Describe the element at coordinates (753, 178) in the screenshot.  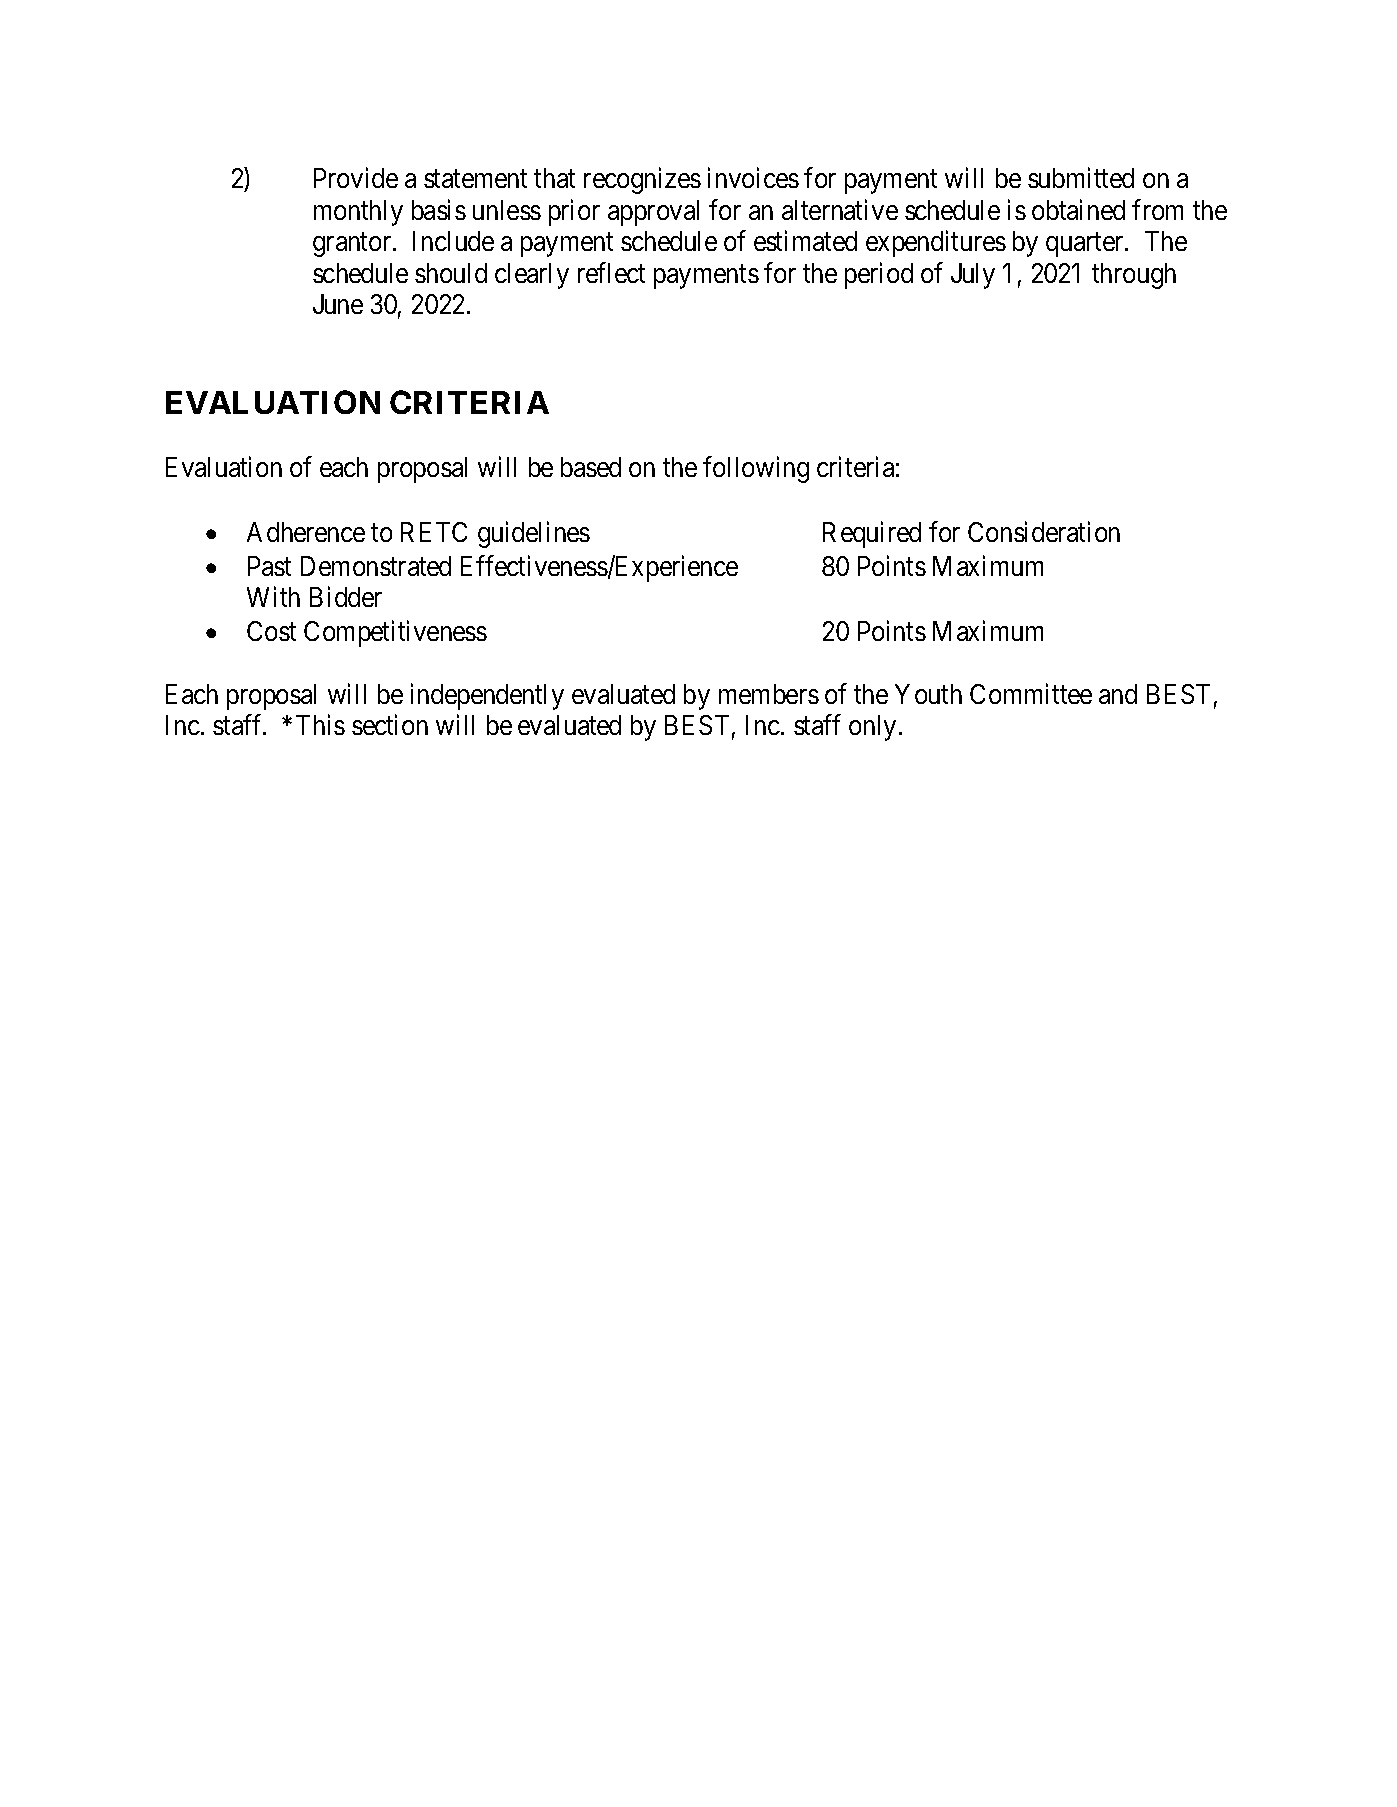
I see `invoices` at that location.
